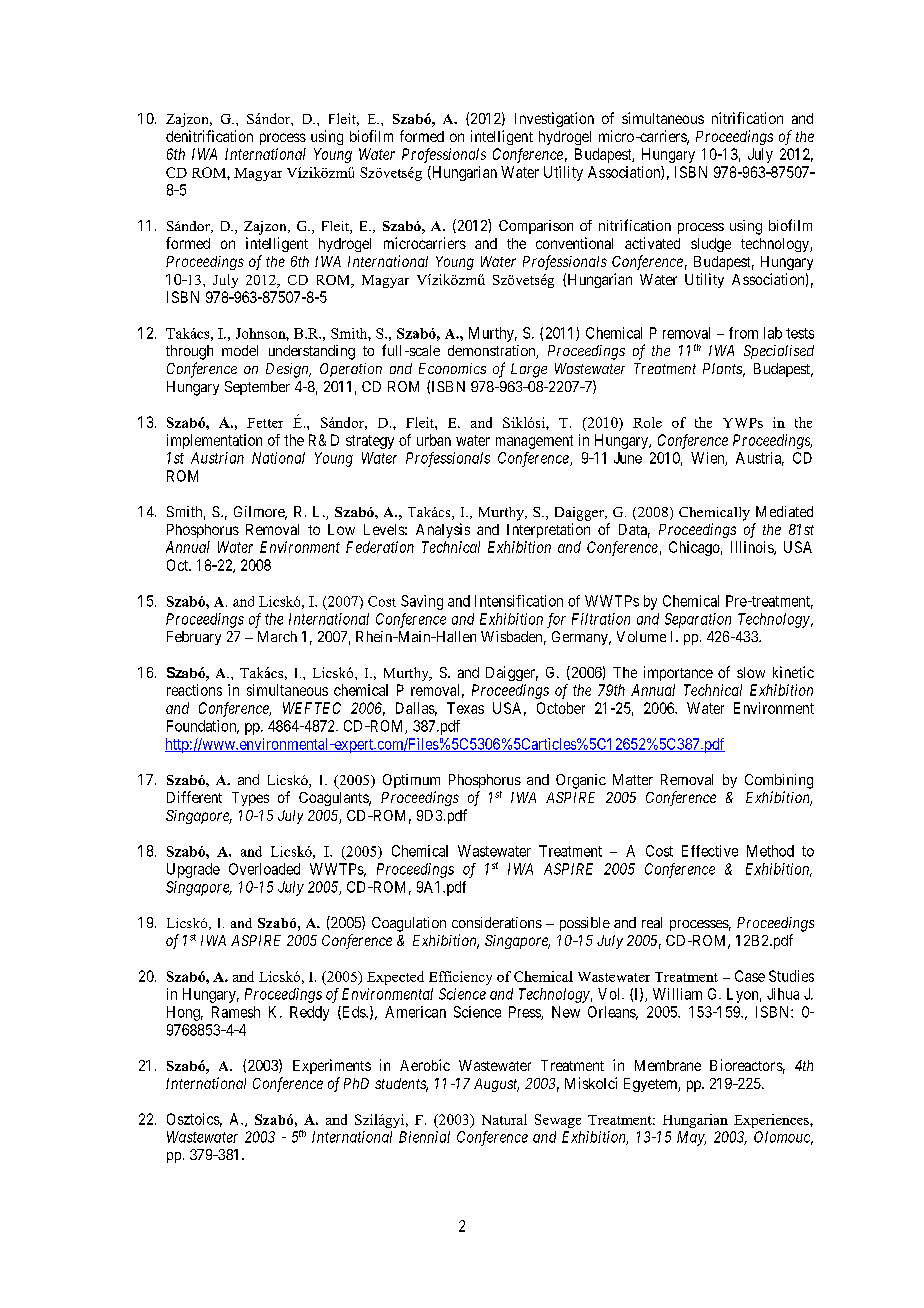 The image size is (924, 1308). Describe the element at coordinates (554, 119) in the screenshot. I see `Investigation` at that location.
